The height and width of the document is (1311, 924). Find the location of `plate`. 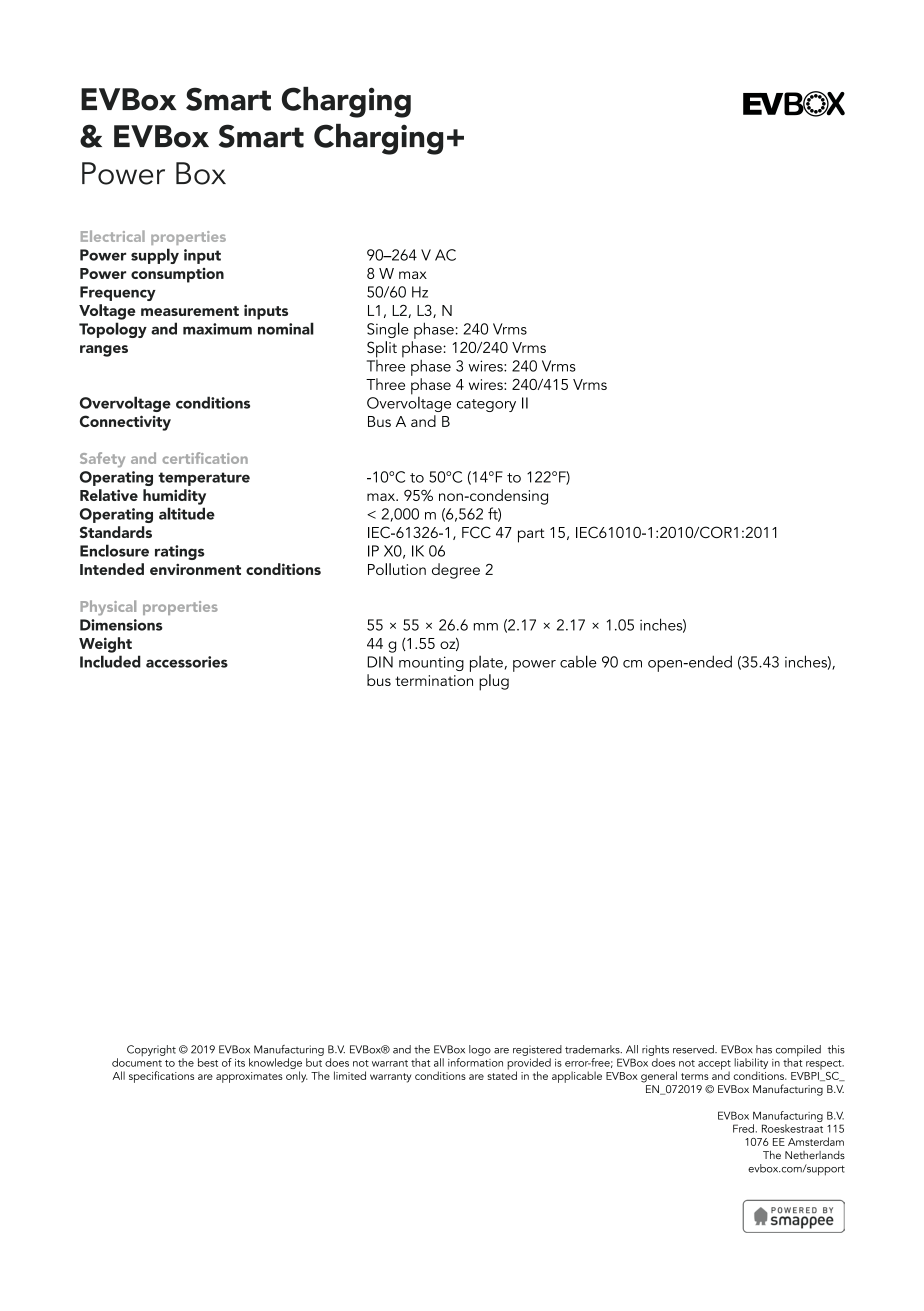

plate is located at coordinates (486, 664).
